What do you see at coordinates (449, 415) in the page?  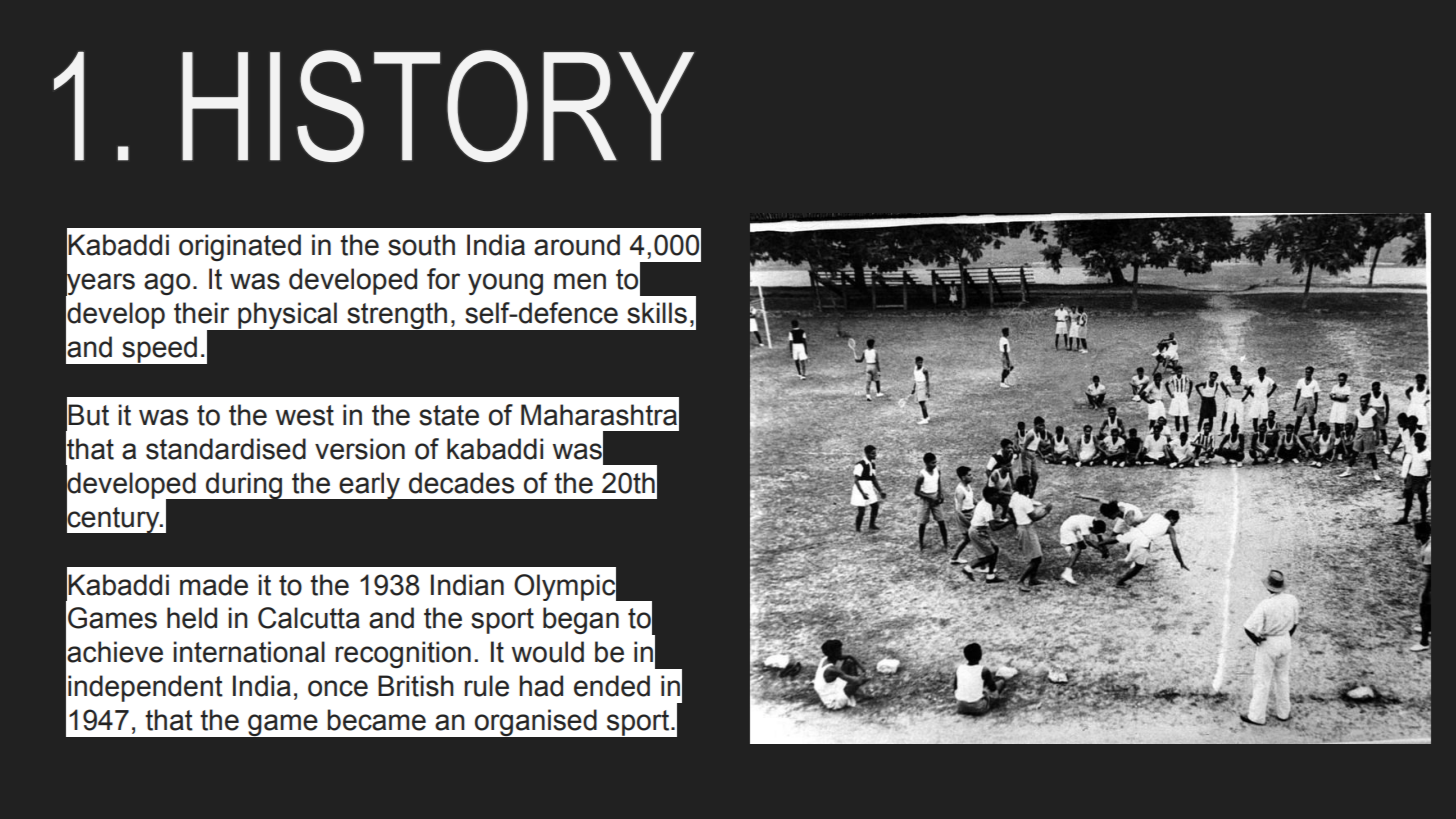 I see `state` at bounding box center [449, 415].
